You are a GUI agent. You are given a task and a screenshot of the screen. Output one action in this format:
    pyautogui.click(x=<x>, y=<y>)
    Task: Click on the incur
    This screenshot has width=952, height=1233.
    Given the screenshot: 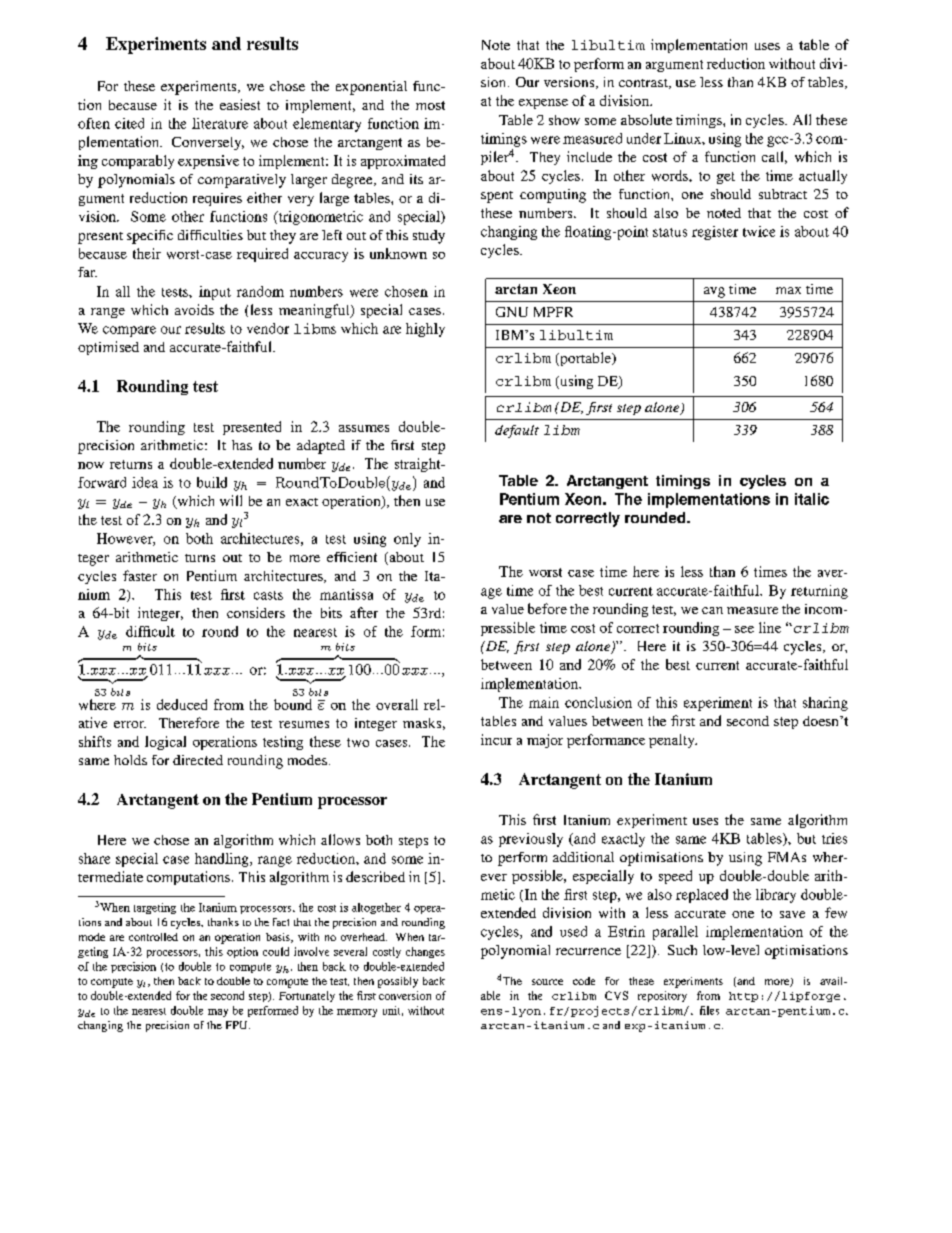 What is the action you would take?
    pyautogui.click(x=496, y=739)
